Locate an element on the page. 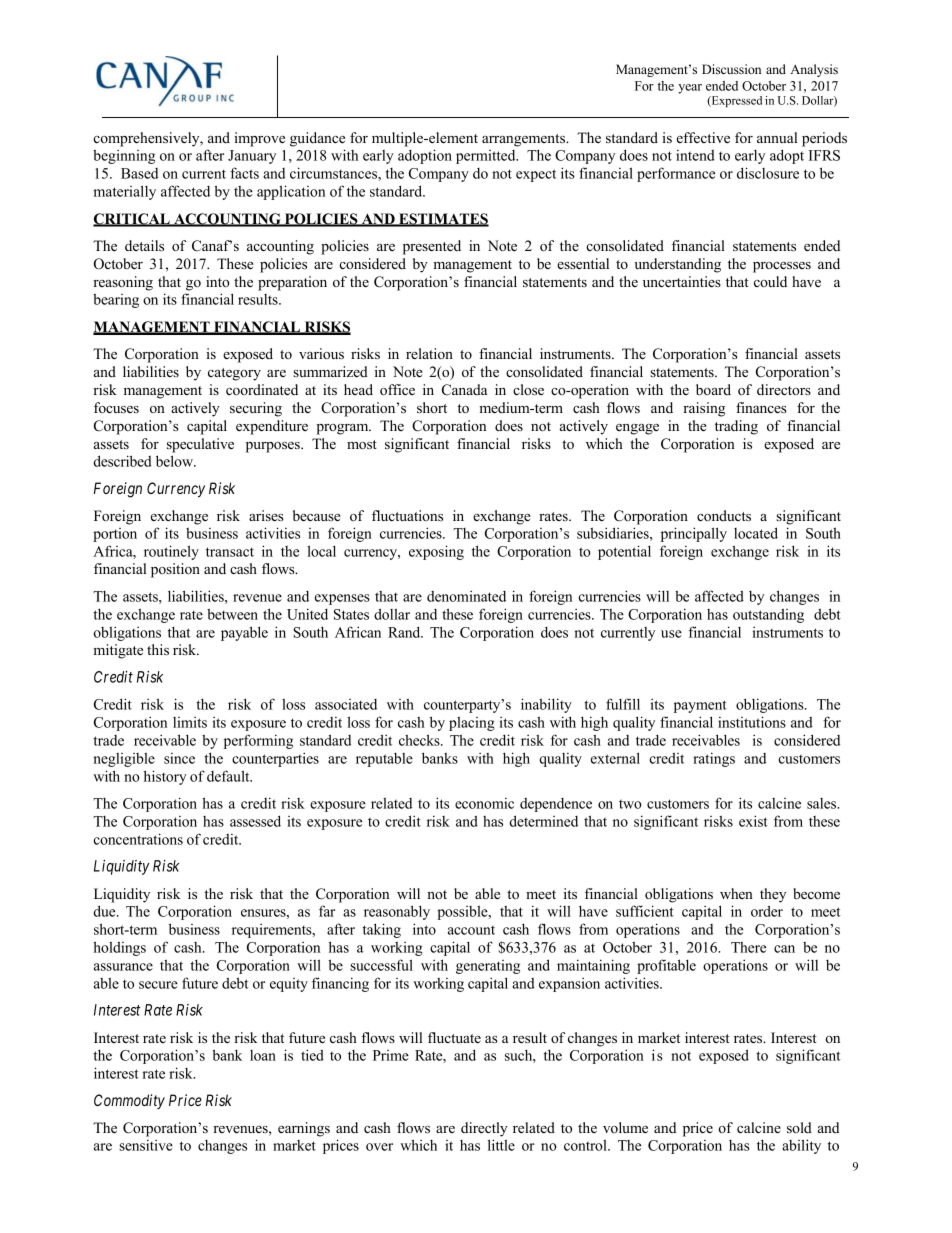 Image resolution: width=952 pixels, height=1233 pixels. ratings is located at coordinates (714, 759).
